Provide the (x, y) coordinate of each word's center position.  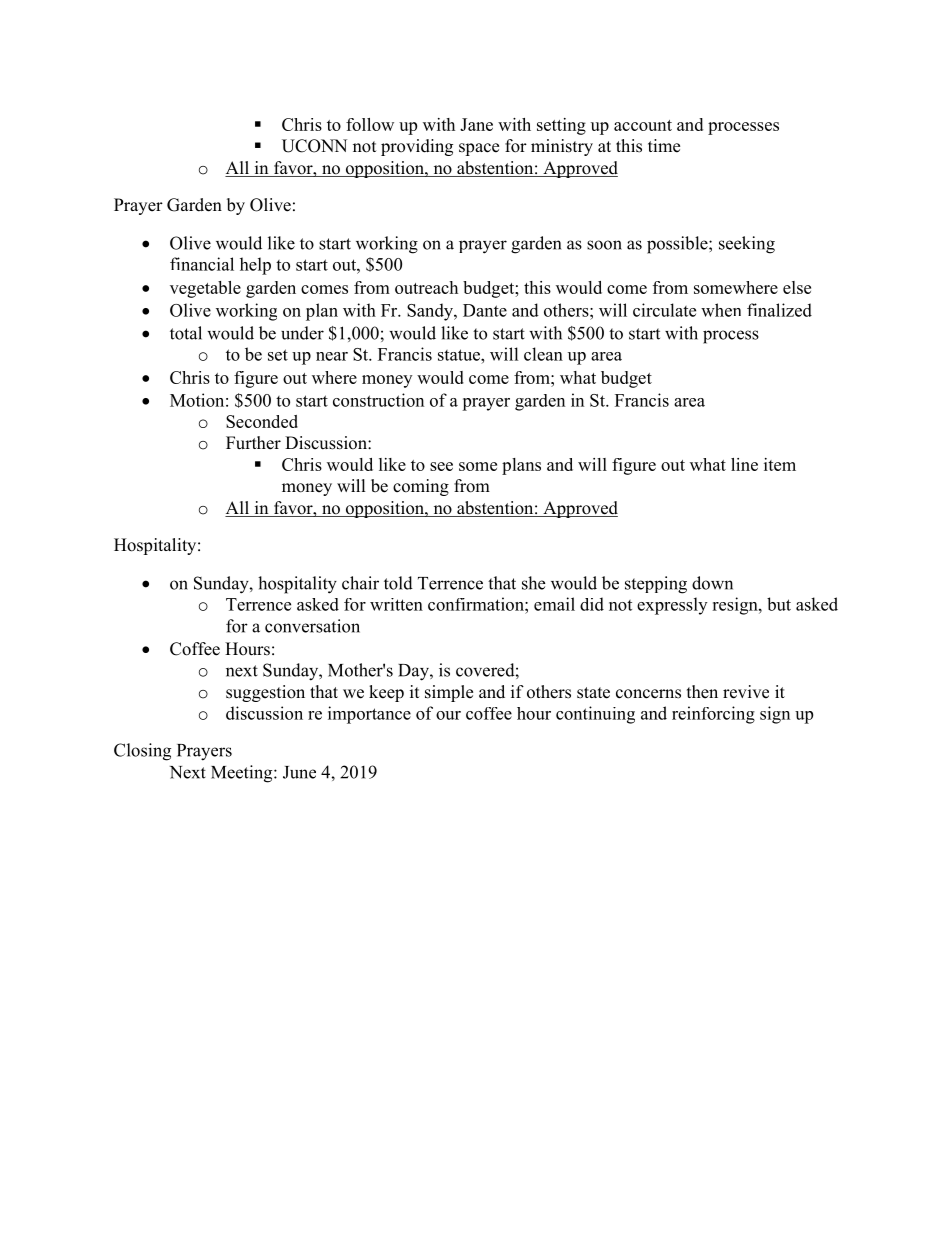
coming (421, 487)
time (664, 146)
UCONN (314, 146)
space (479, 149)
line (744, 464)
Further (253, 443)
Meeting (243, 774)
